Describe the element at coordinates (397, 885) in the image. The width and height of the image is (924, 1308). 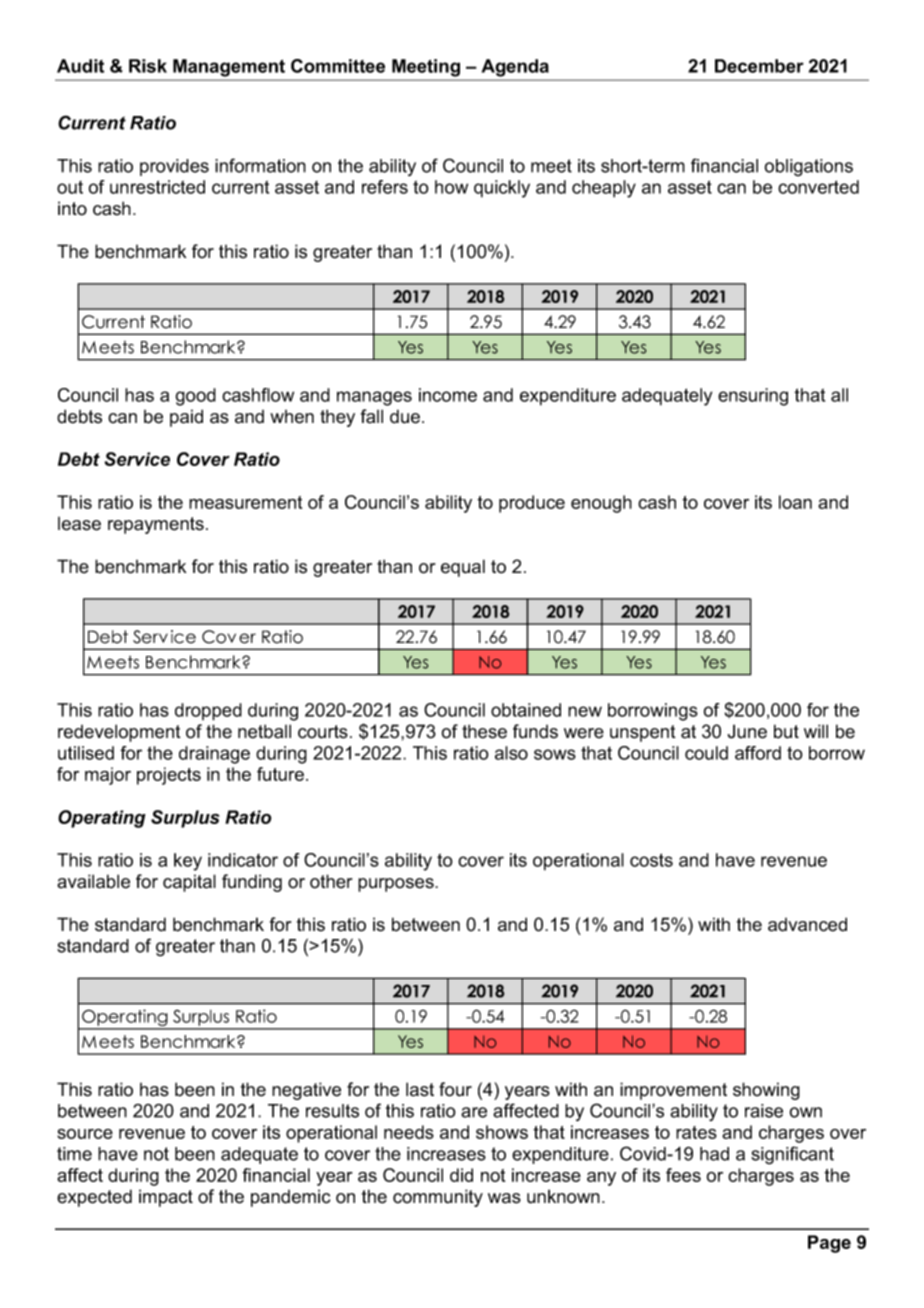
I see `purposes` at that location.
